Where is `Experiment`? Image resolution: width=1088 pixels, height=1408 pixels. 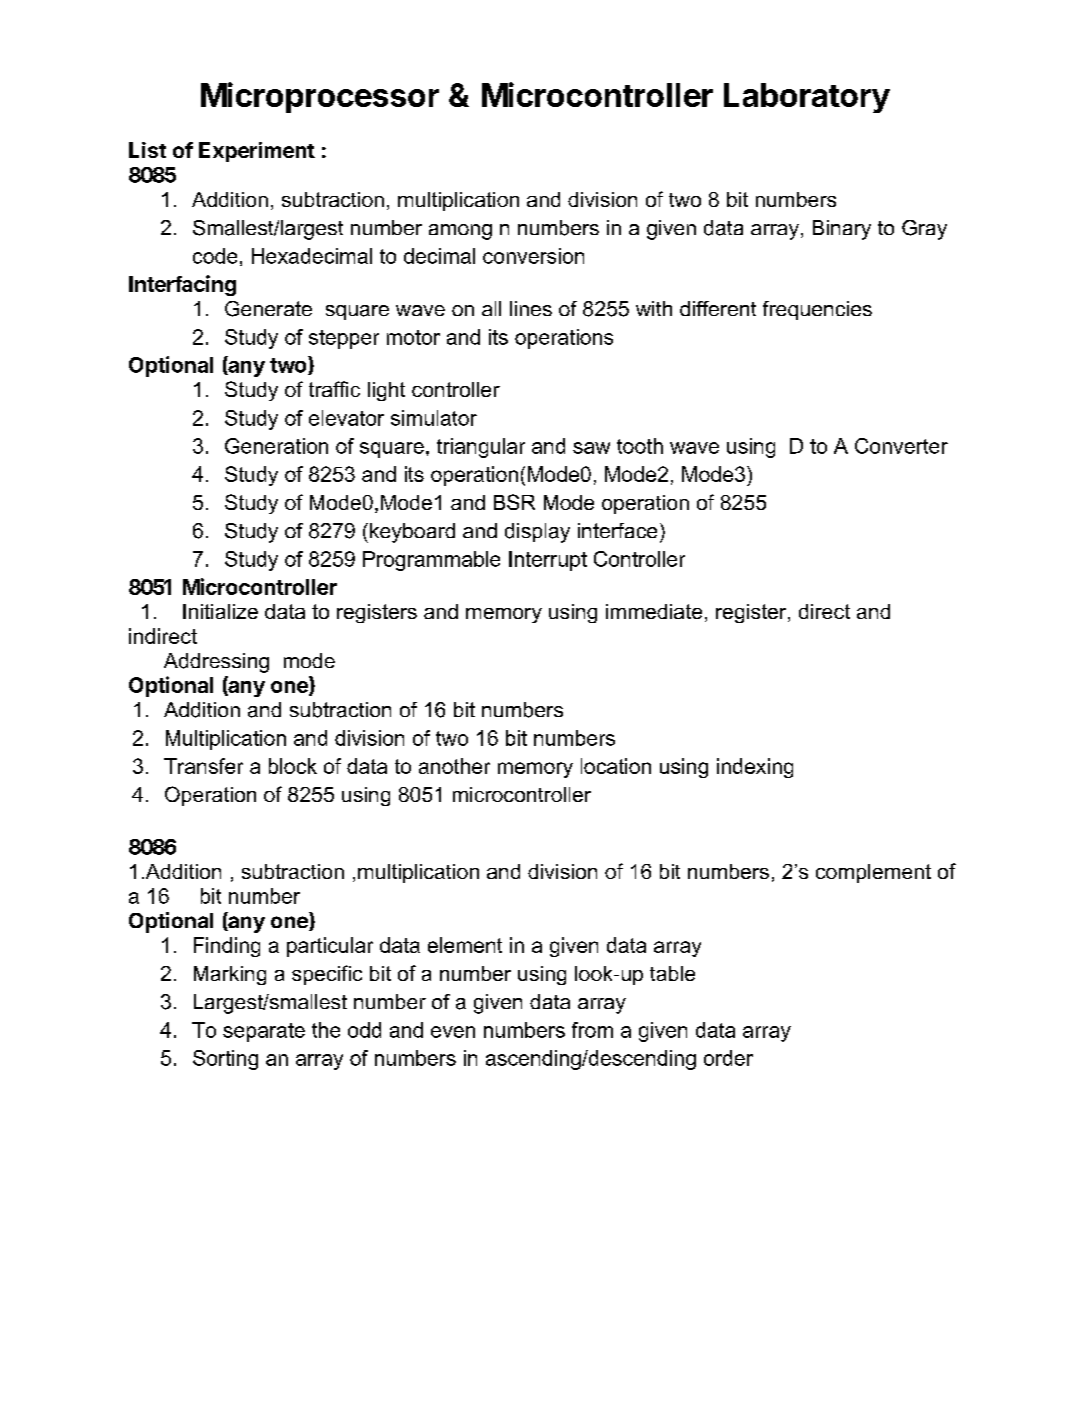
Experiment is located at coordinates (257, 152).
